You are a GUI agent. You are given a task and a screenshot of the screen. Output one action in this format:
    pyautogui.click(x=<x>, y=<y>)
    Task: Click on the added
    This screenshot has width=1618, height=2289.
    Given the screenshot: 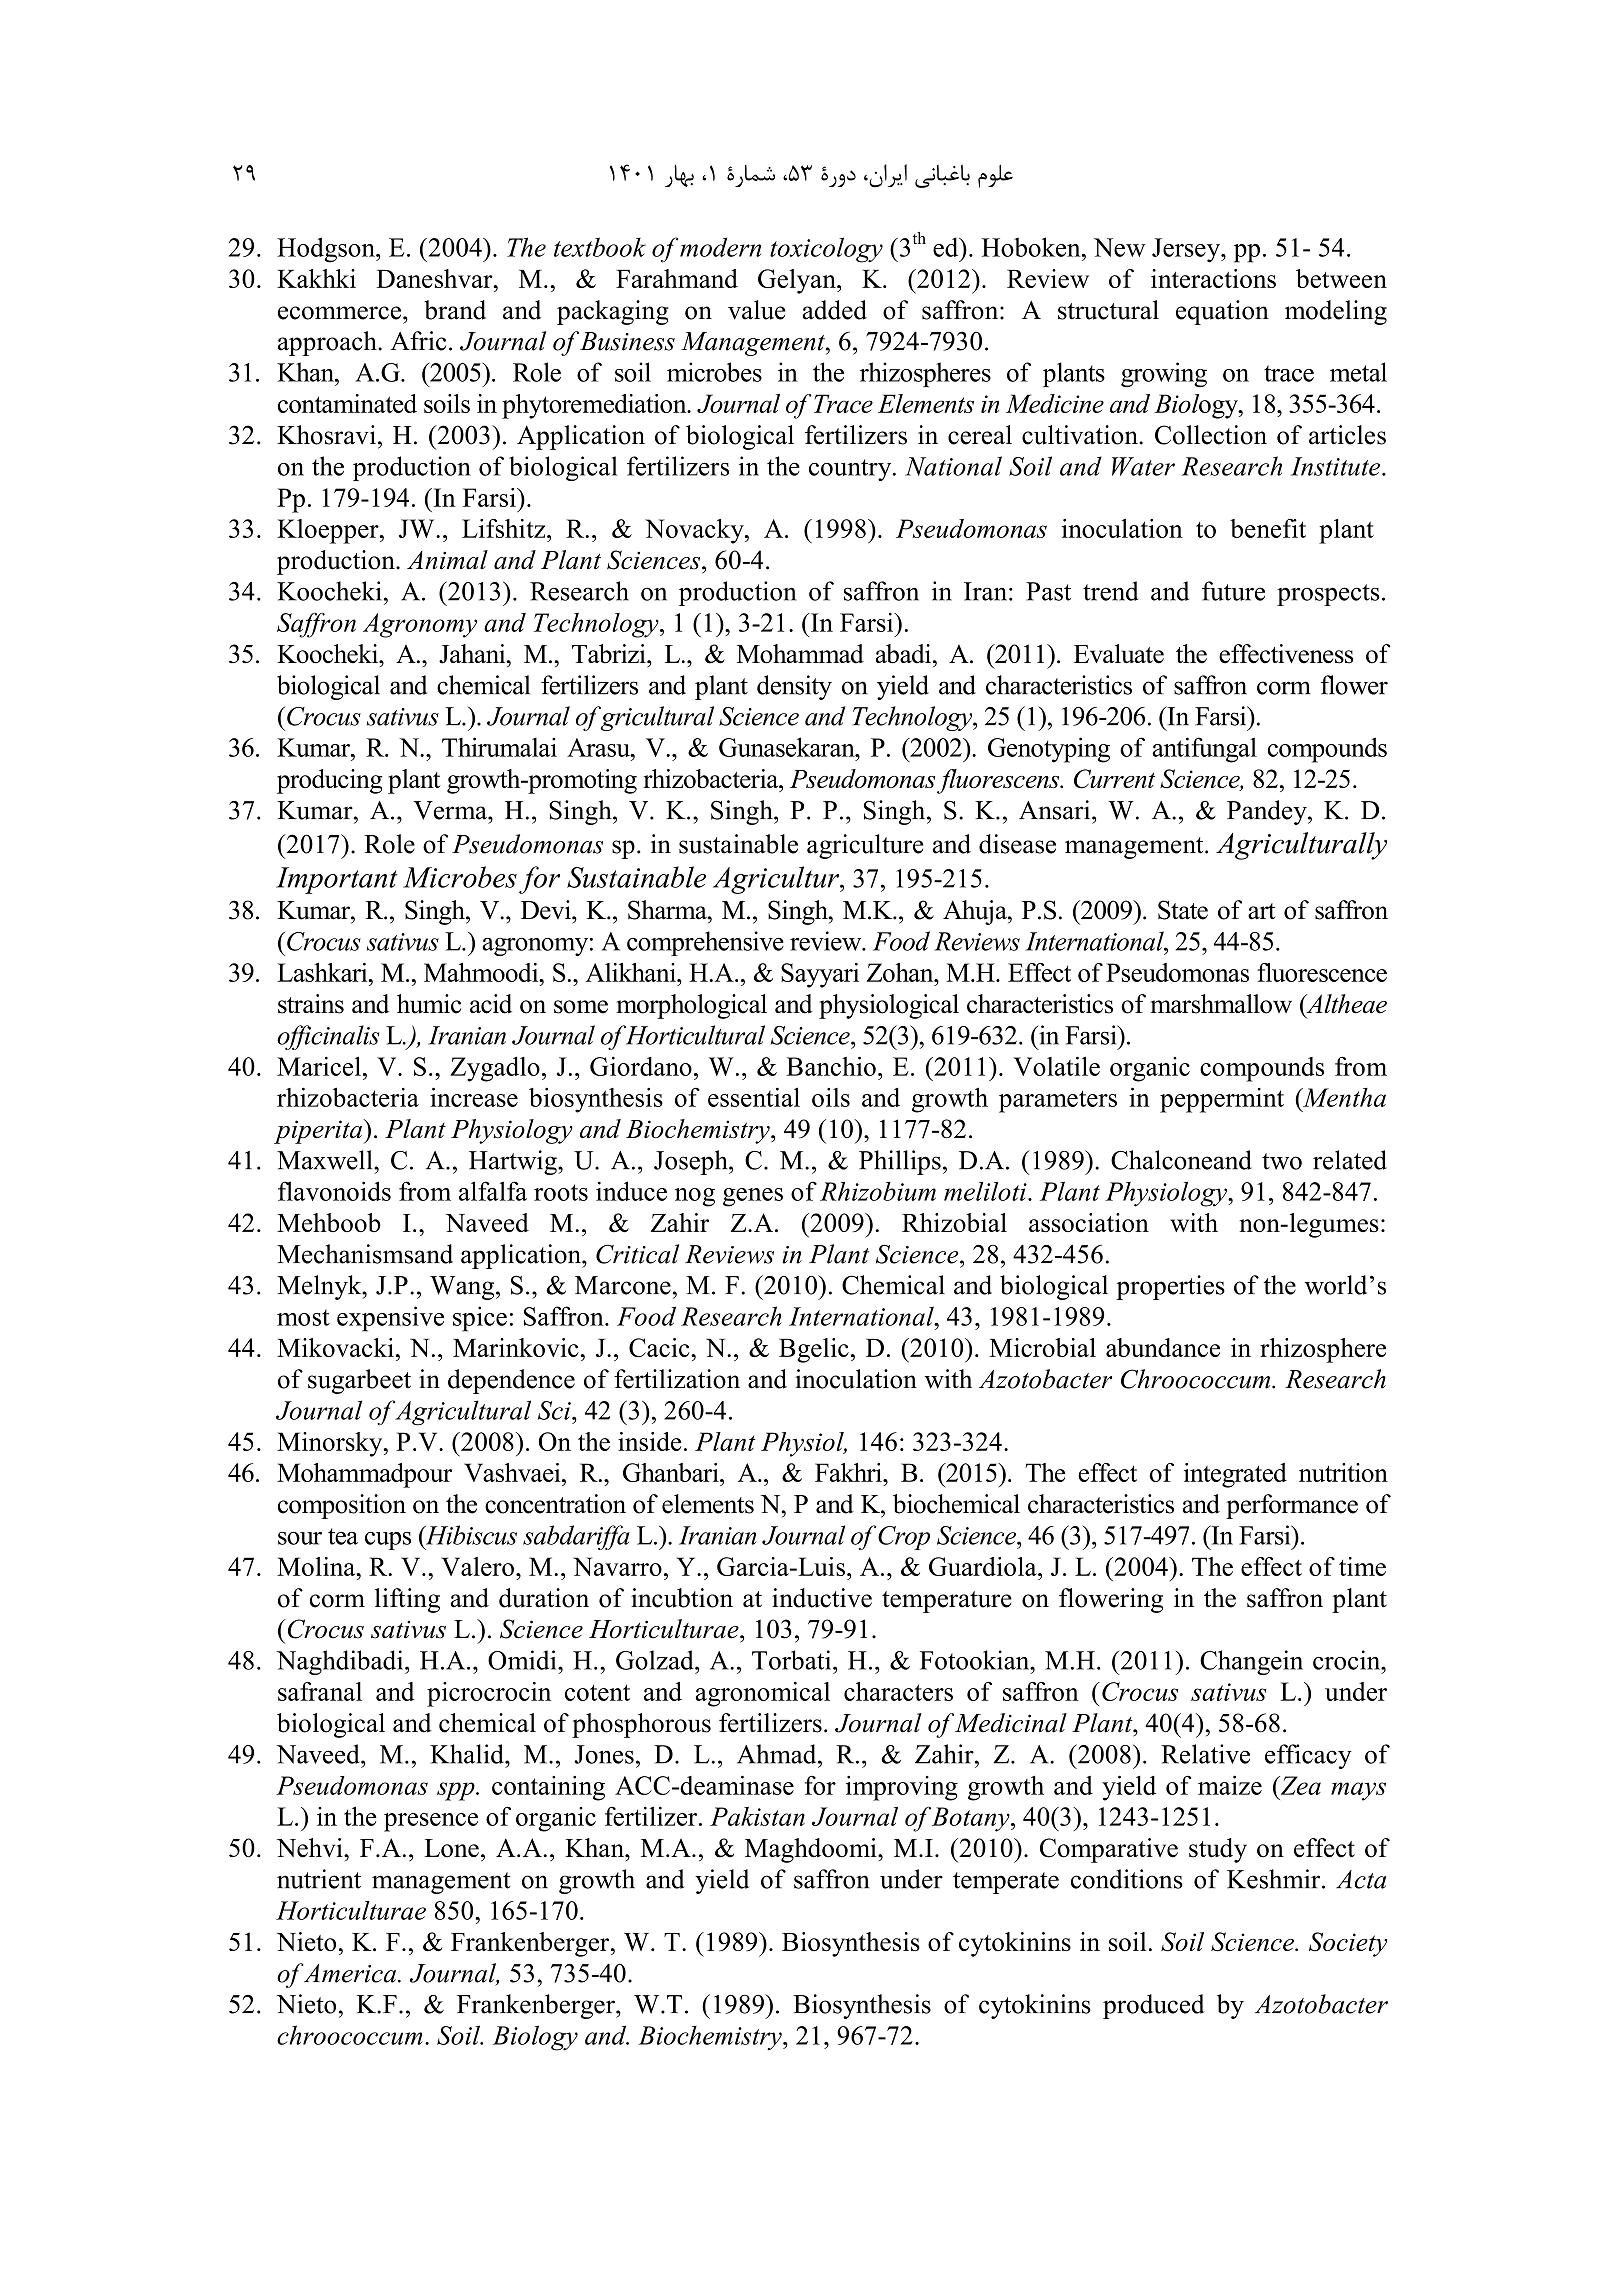 What is the action you would take?
    pyautogui.click(x=834, y=310)
